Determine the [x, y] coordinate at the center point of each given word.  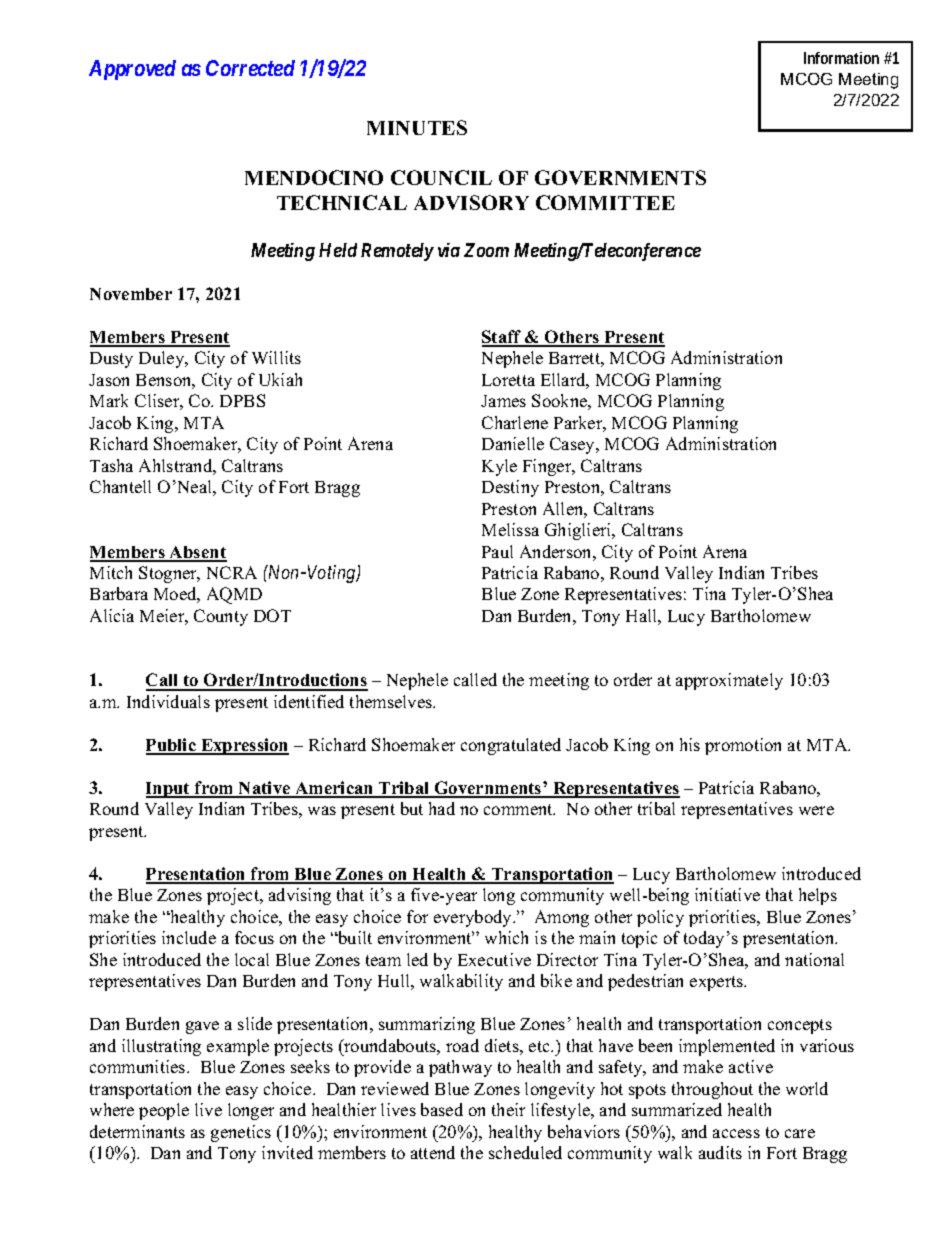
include [189, 937]
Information [841, 58]
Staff [503, 338]
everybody [474, 918]
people [164, 1111]
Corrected [250, 68]
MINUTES [417, 127]
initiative [727, 894]
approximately [729, 681]
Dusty [111, 360]
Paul [497, 551]
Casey [573, 445]
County [221, 617]
